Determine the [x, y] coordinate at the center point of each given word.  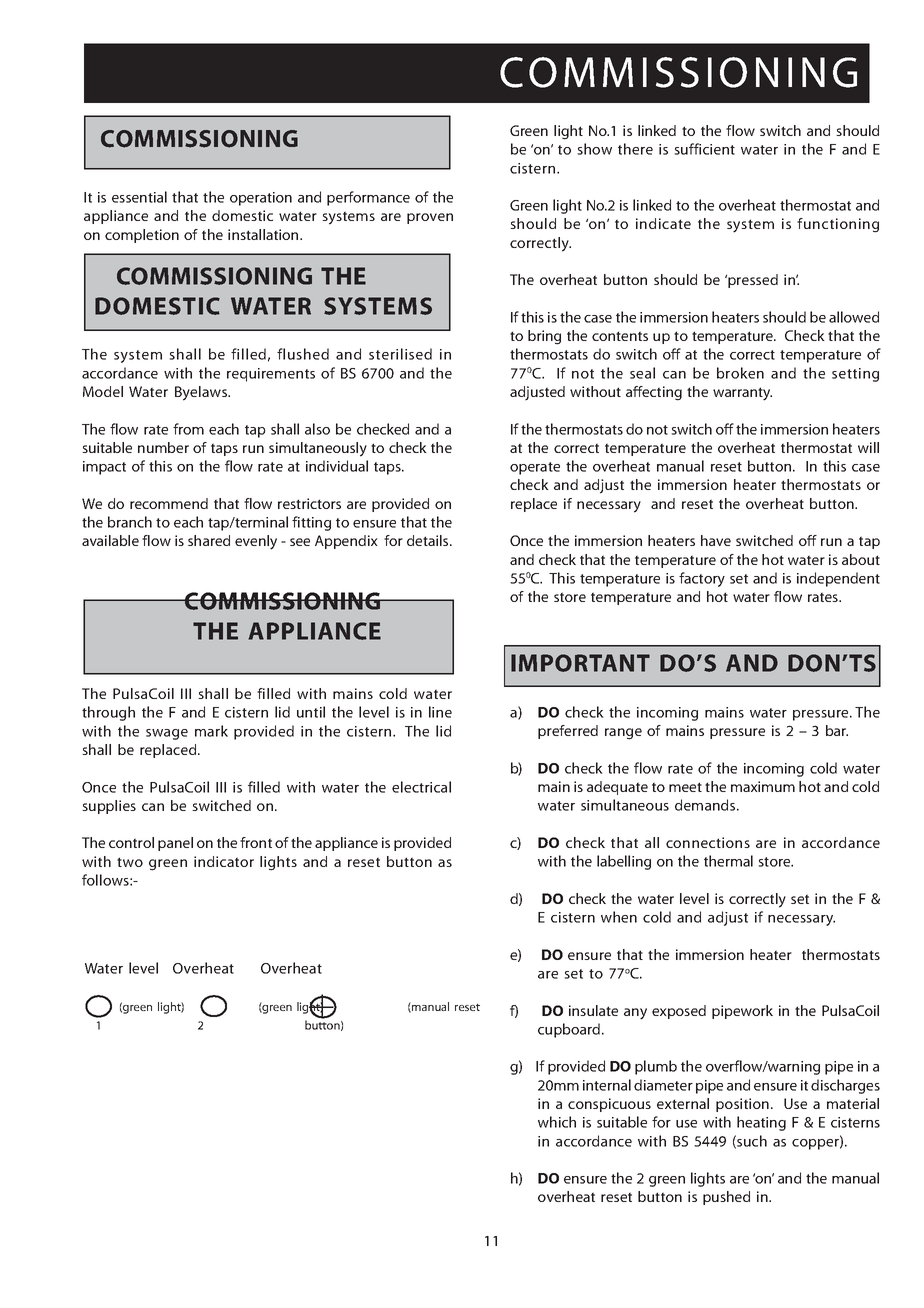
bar [837, 730]
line [440, 712]
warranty [742, 394]
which [557, 1122]
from [188, 429]
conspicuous [609, 1105]
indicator [224, 861]
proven [430, 218]
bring [544, 337]
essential [139, 197]
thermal [728, 861]
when [619, 917]
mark [211, 731]
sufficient [704, 149]
